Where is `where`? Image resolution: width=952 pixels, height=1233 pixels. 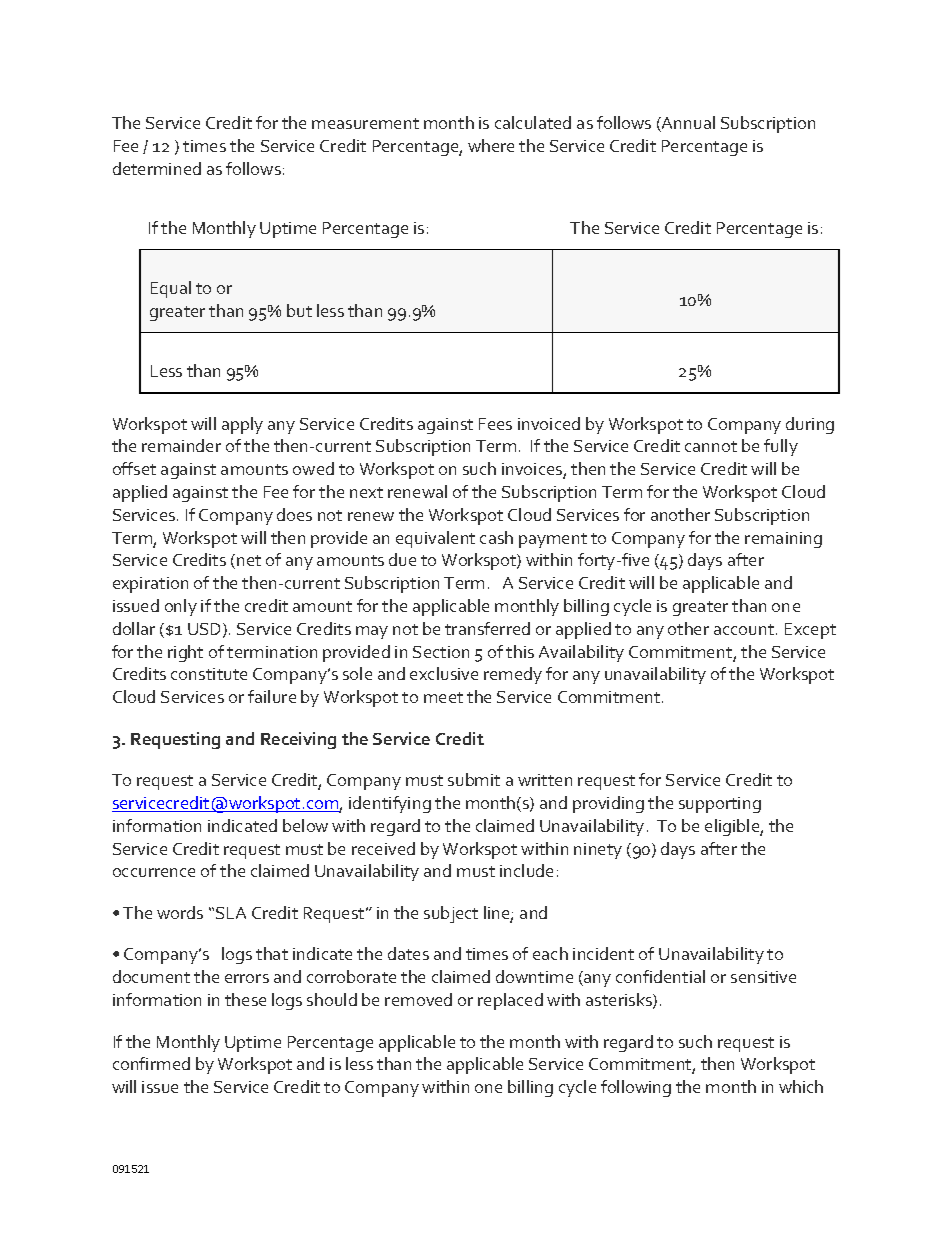
where is located at coordinates (491, 145).
